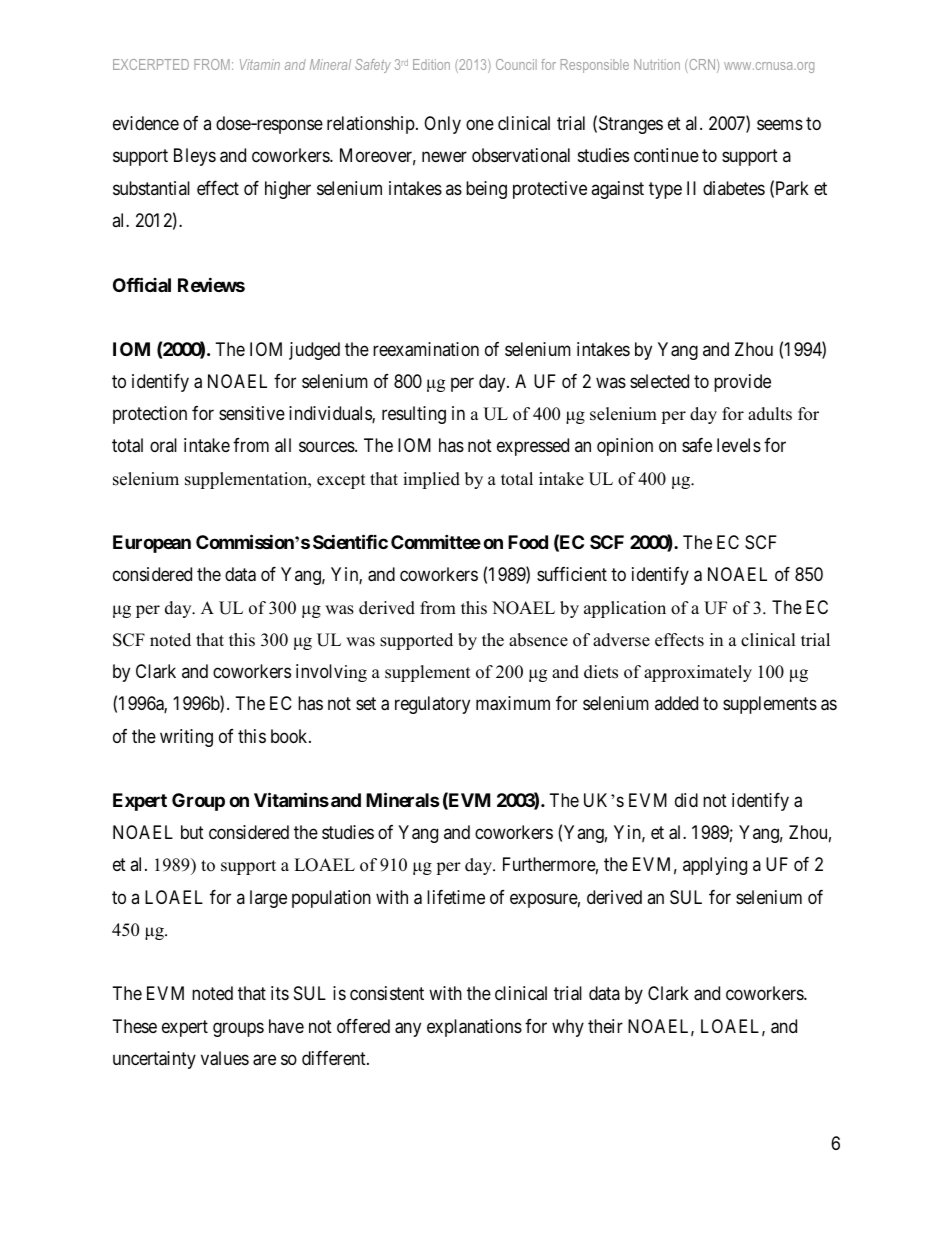  What do you see at coordinates (686, 800) in the screenshot?
I see `did` at bounding box center [686, 800].
